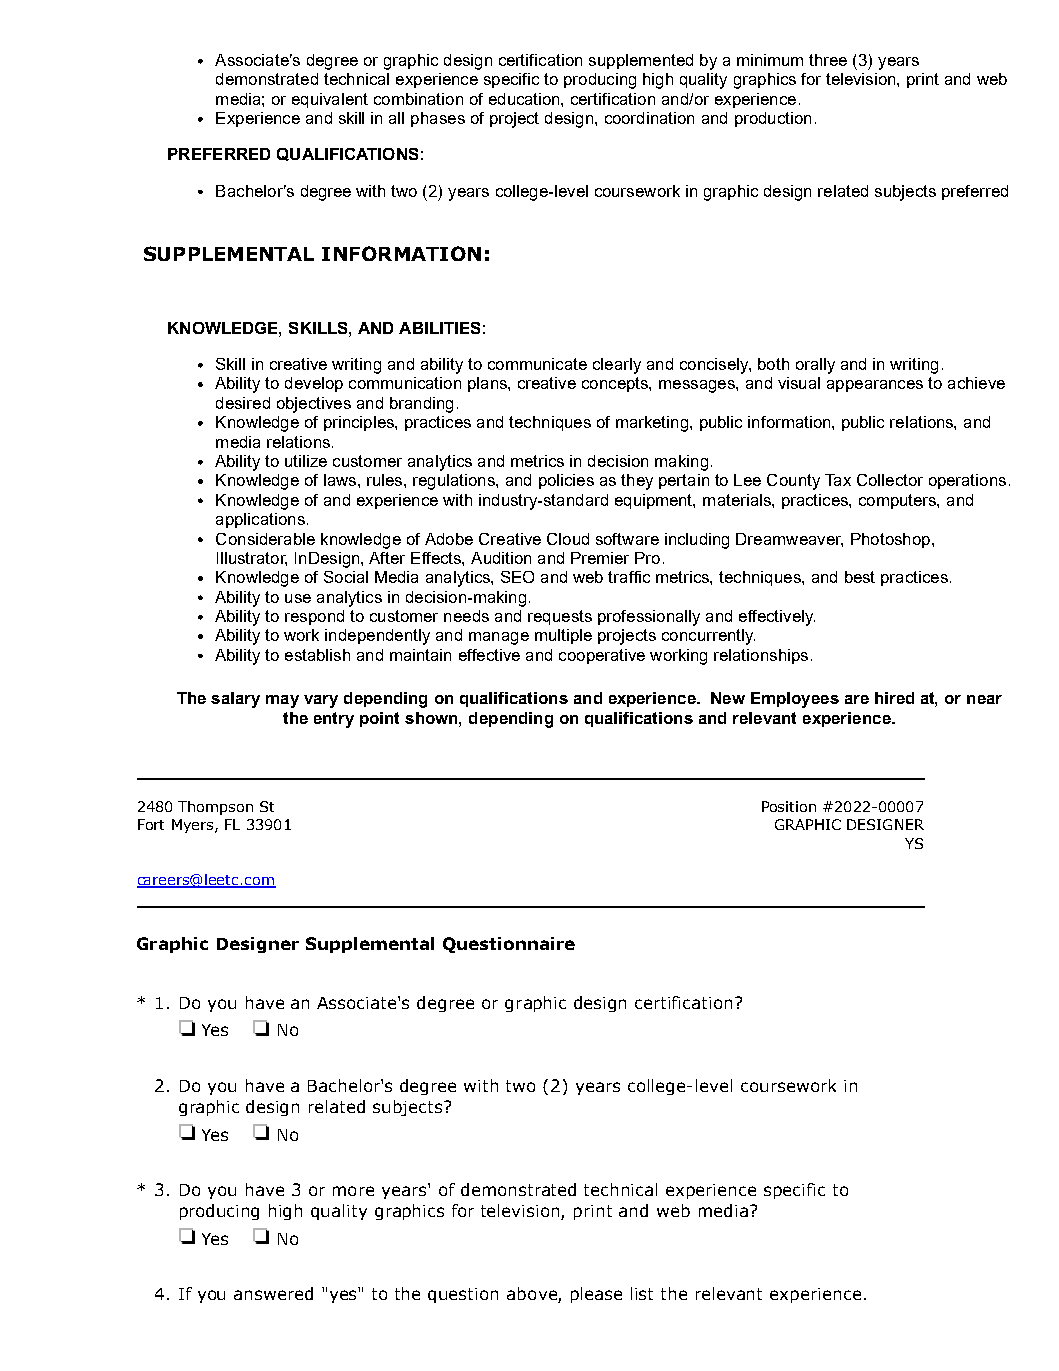 This image has height=1371, width=1059. Describe the element at coordinates (330, 100) in the image. I see `equivalent` at that location.
